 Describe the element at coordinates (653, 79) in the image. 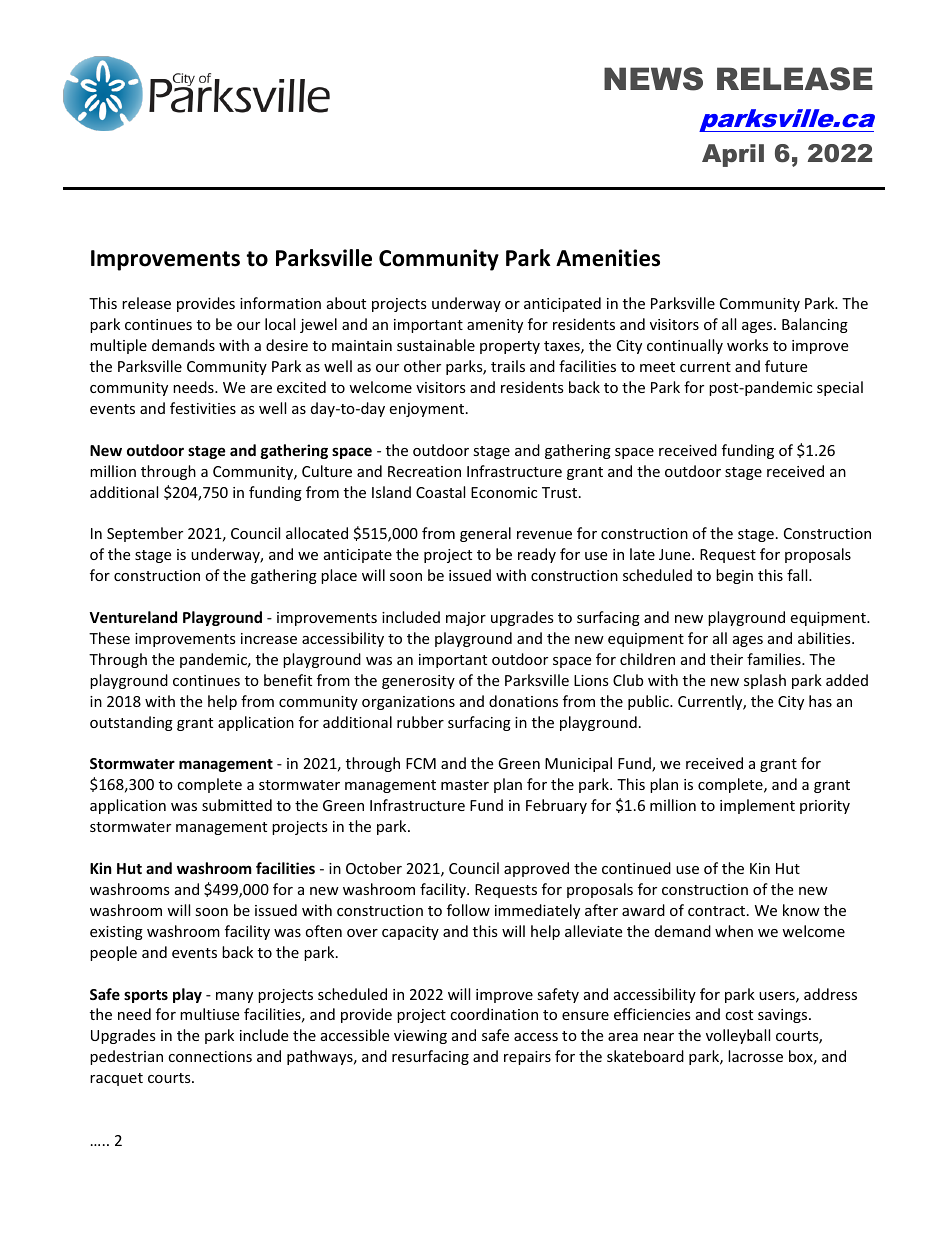

I see `NEWS` at that location.
